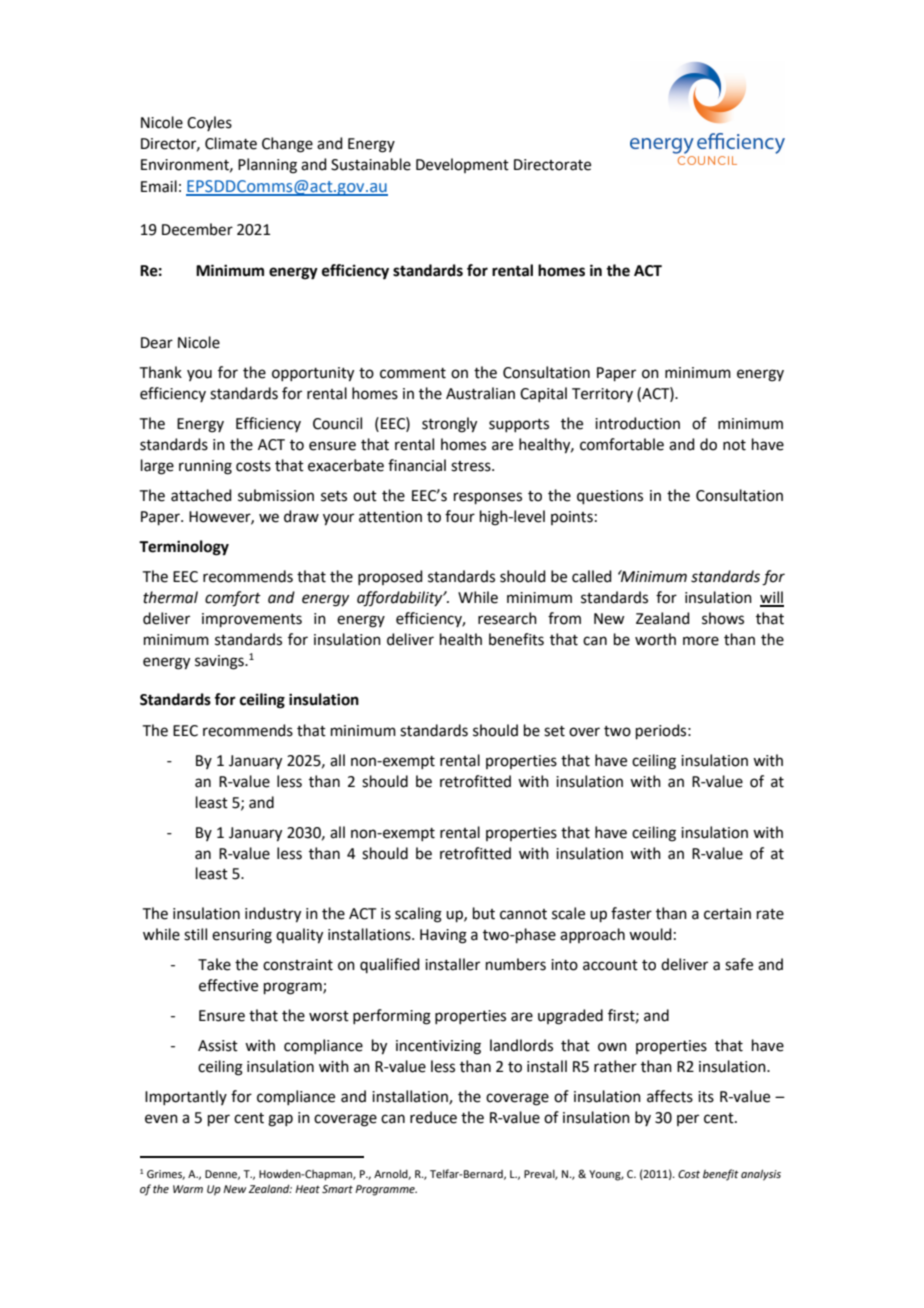 This screenshot has height=1308, width=924. What do you see at coordinates (462, 165) in the screenshot?
I see `Development` at bounding box center [462, 165].
